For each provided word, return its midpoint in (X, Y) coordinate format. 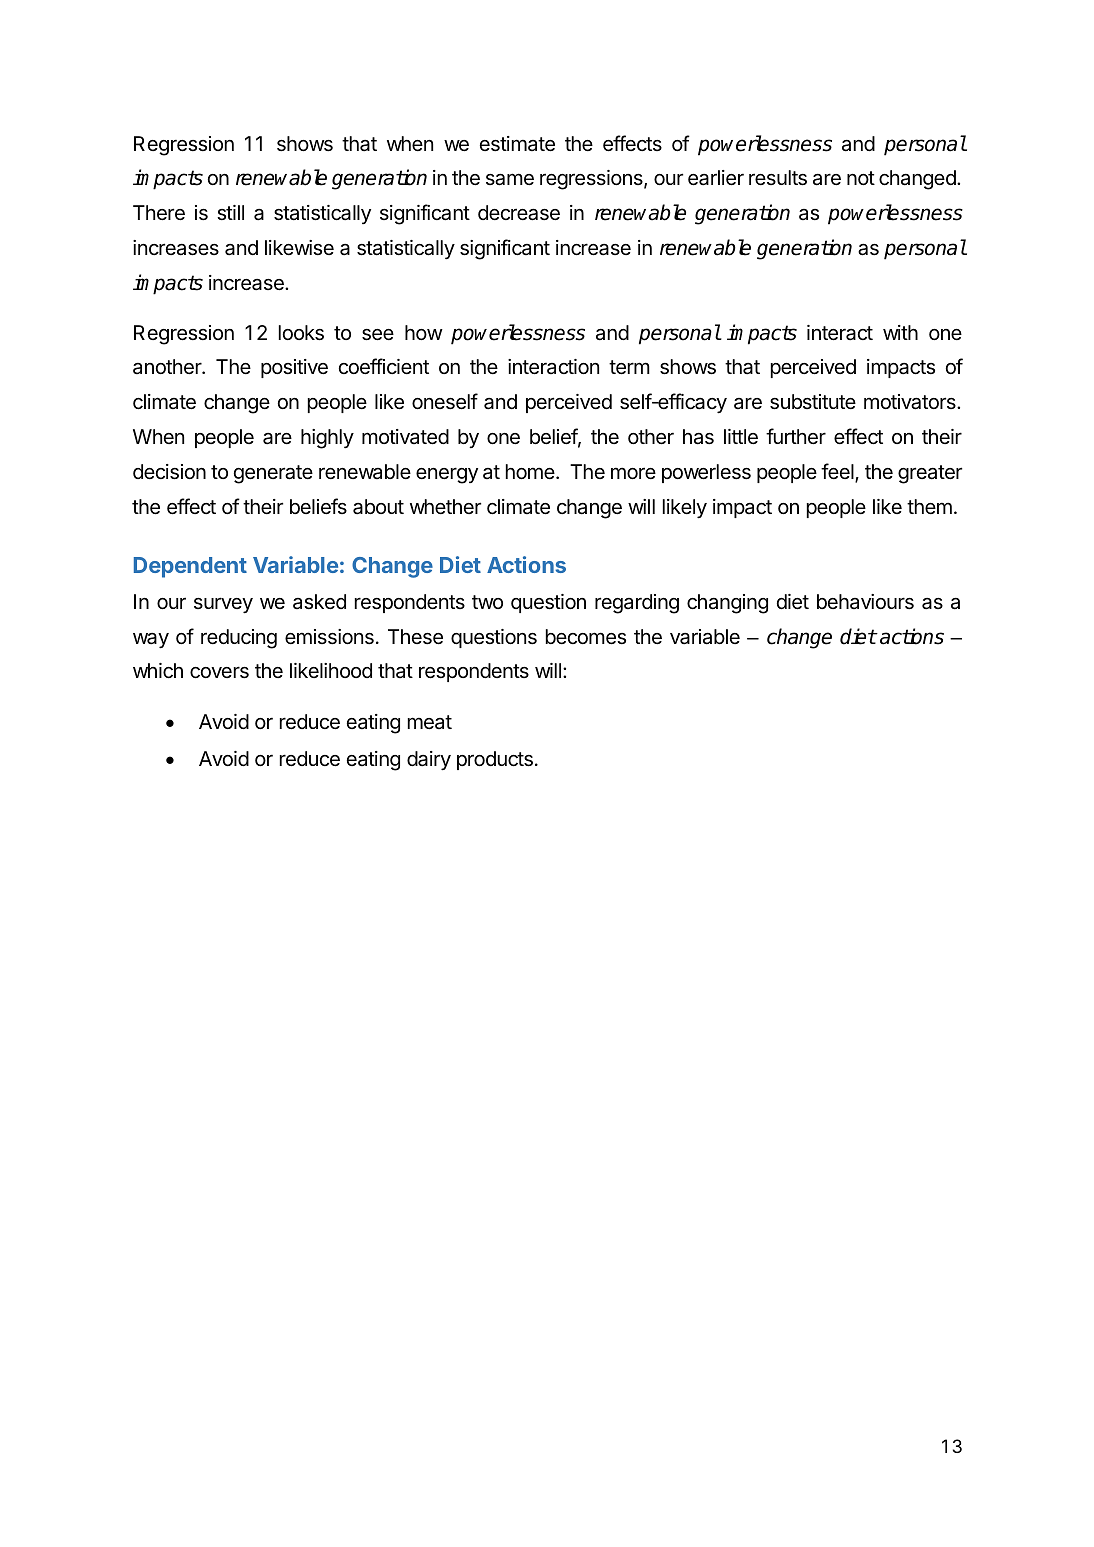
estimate (517, 144)
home (530, 471)
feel (838, 472)
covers (219, 672)
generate (273, 474)
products (495, 760)
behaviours (865, 602)
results (778, 178)
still (230, 213)
